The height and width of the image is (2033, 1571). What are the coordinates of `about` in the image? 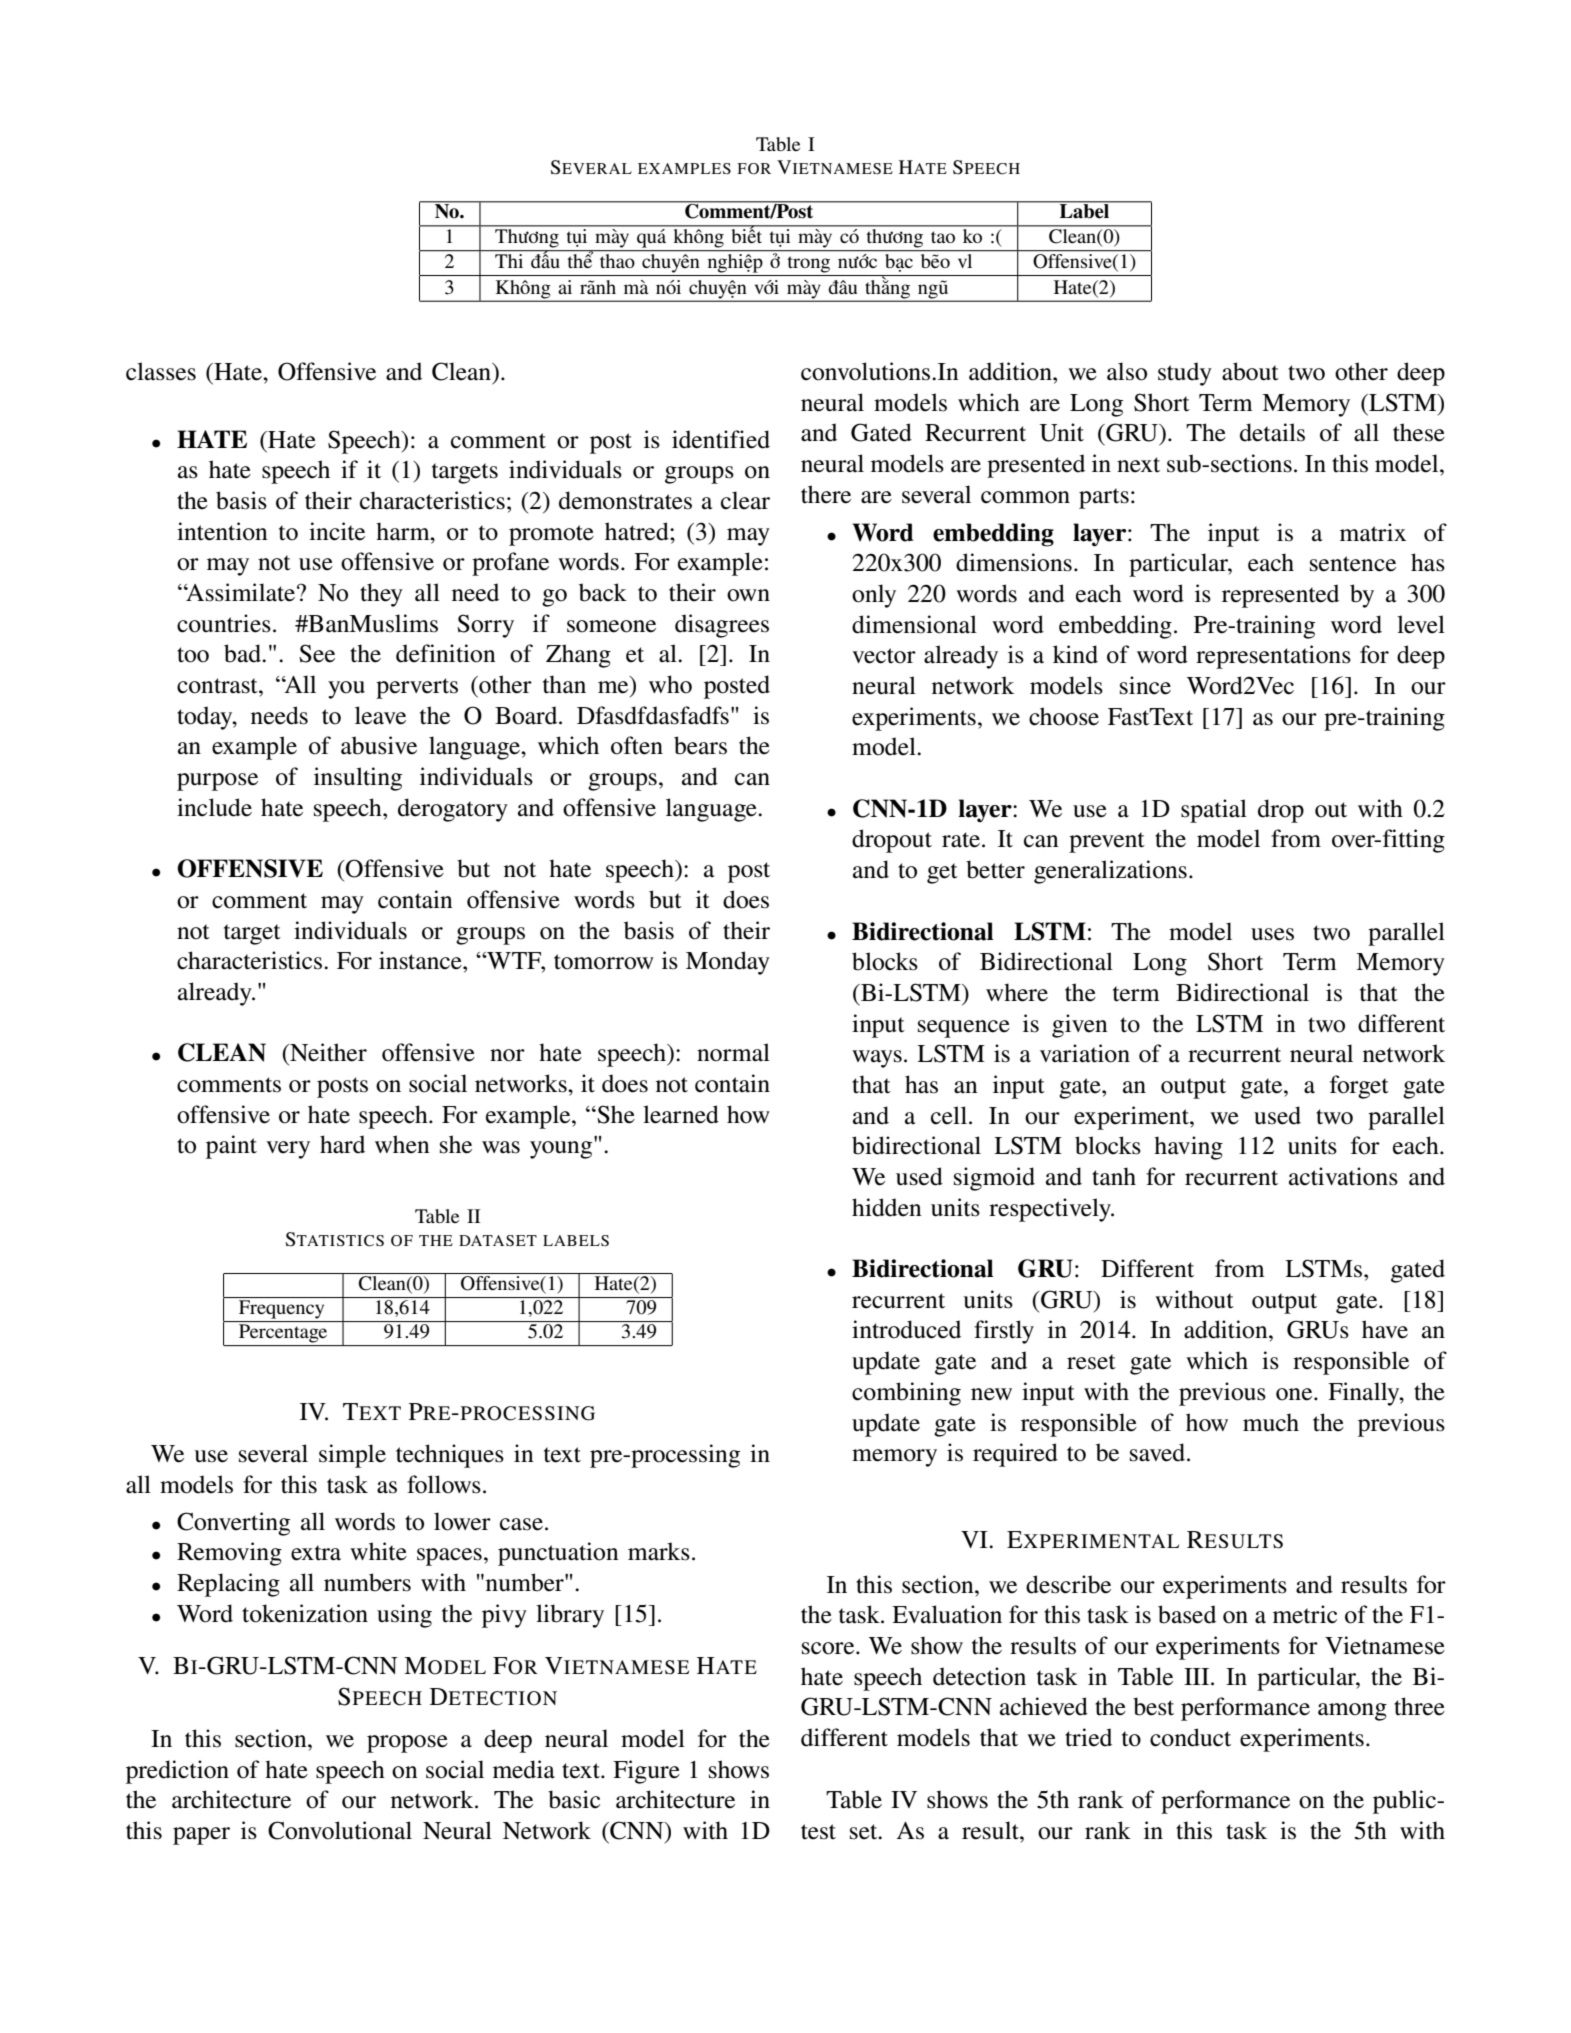 It's located at (1250, 371).
